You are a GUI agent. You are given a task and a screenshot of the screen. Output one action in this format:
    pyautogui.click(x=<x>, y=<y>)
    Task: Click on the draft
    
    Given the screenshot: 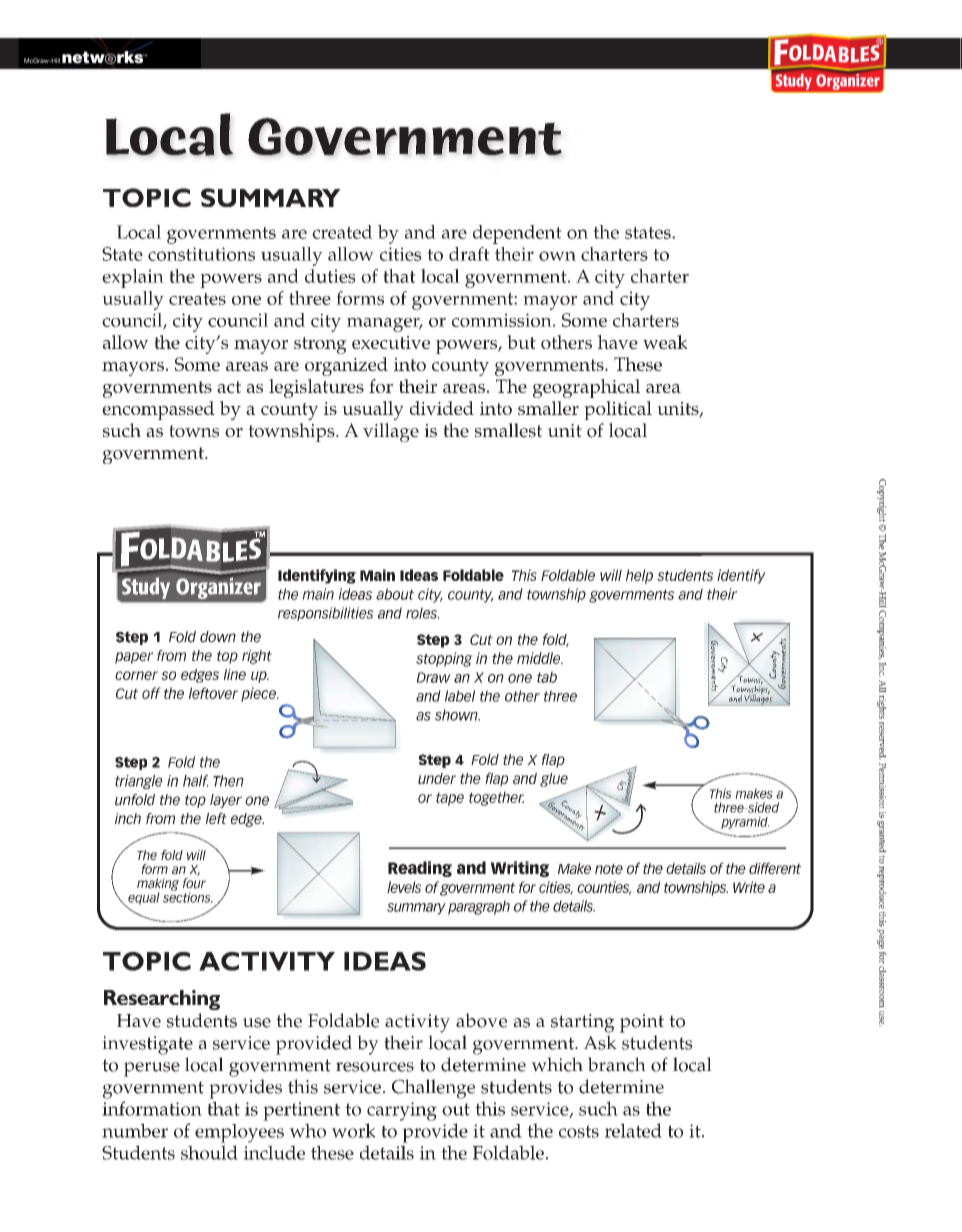 What is the action you would take?
    pyautogui.click(x=469, y=253)
